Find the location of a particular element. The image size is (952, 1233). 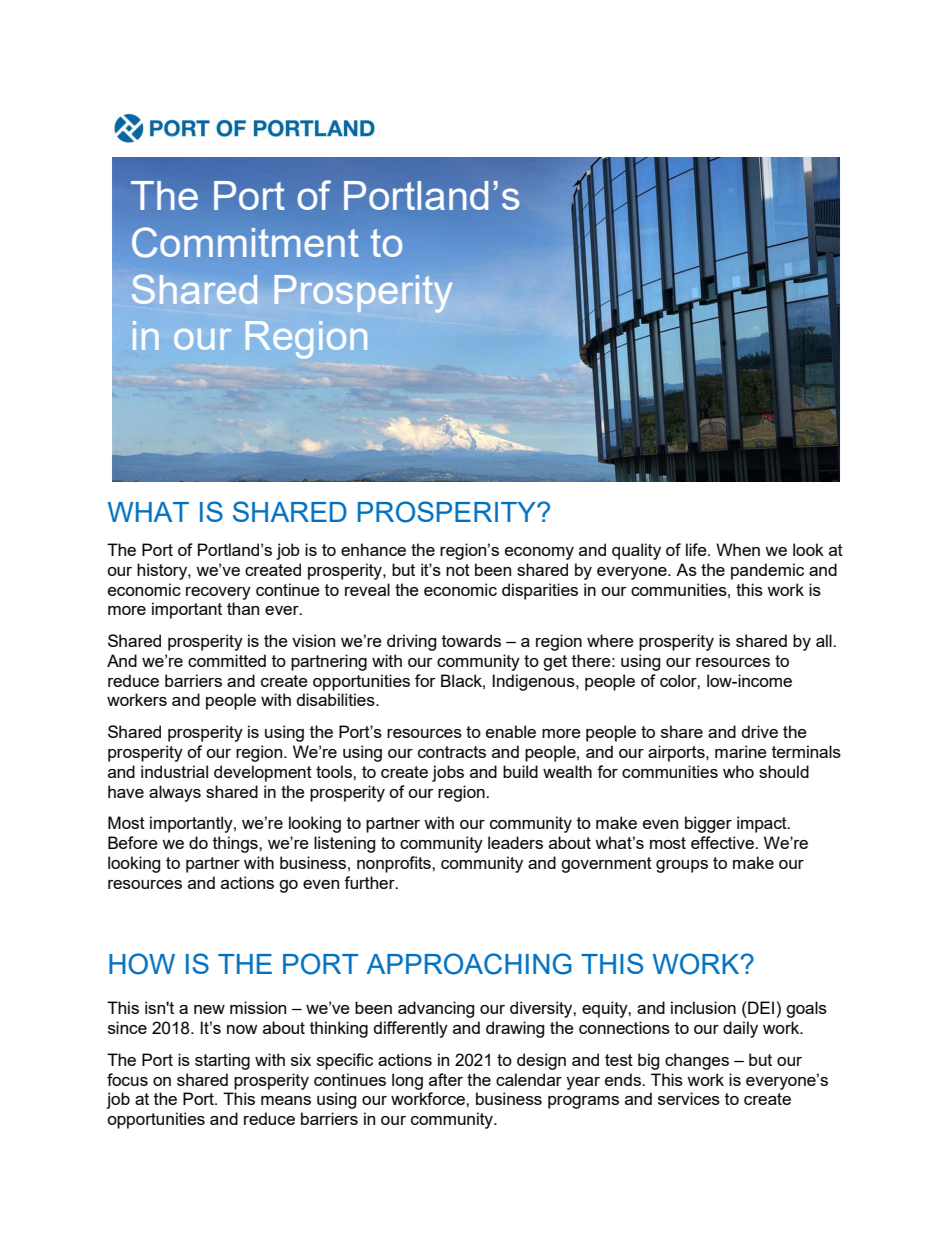

not is located at coordinates (458, 570).
